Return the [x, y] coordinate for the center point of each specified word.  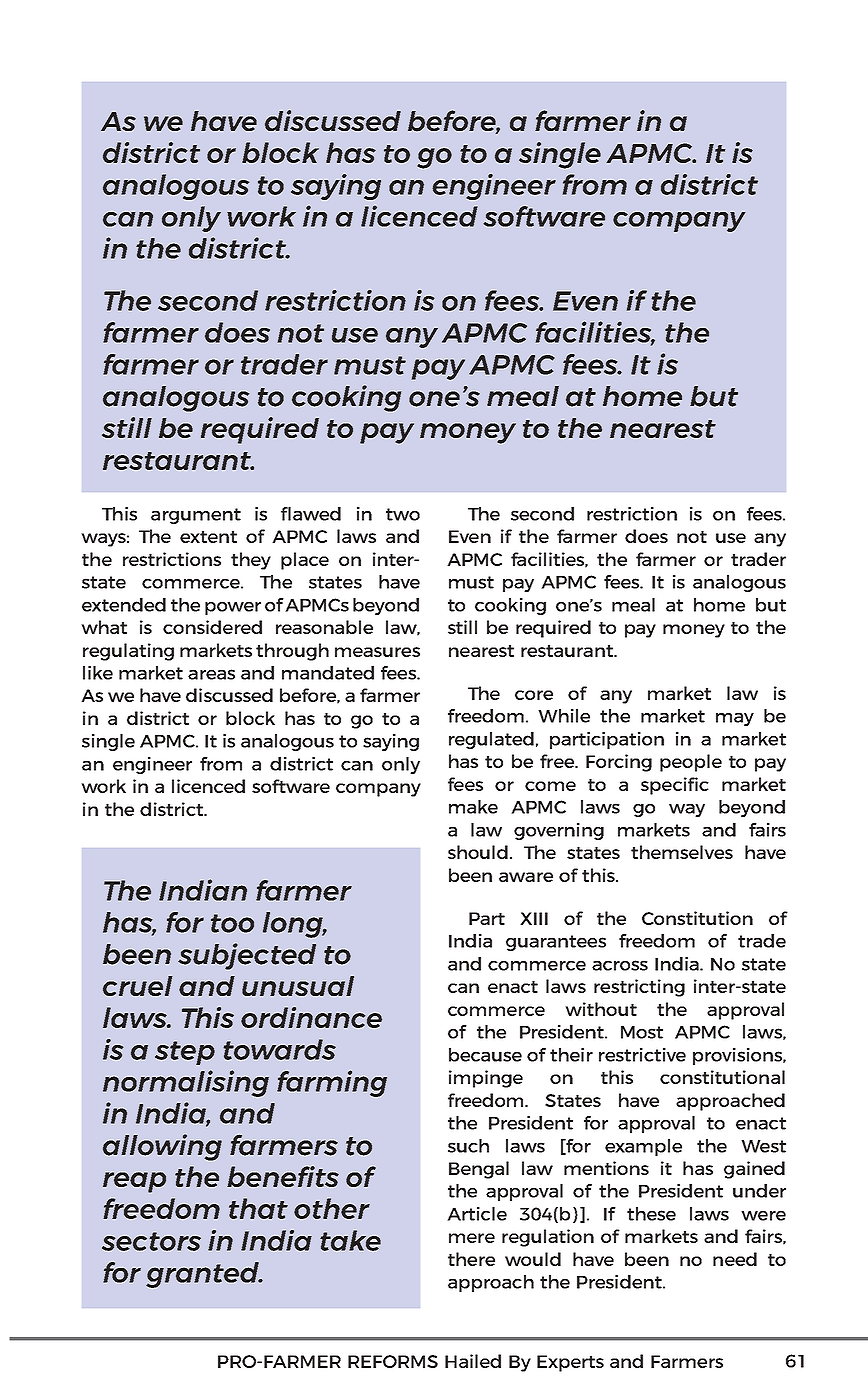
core [534, 695]
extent [208, 537]
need [735, 1259]
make [473, 807]
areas [211, 674]
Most [642, 1032]
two [403, 514]
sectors [151, 1241]
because [485, 1055]
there [471, 1259]
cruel [137, 986]
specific [675, 786]
